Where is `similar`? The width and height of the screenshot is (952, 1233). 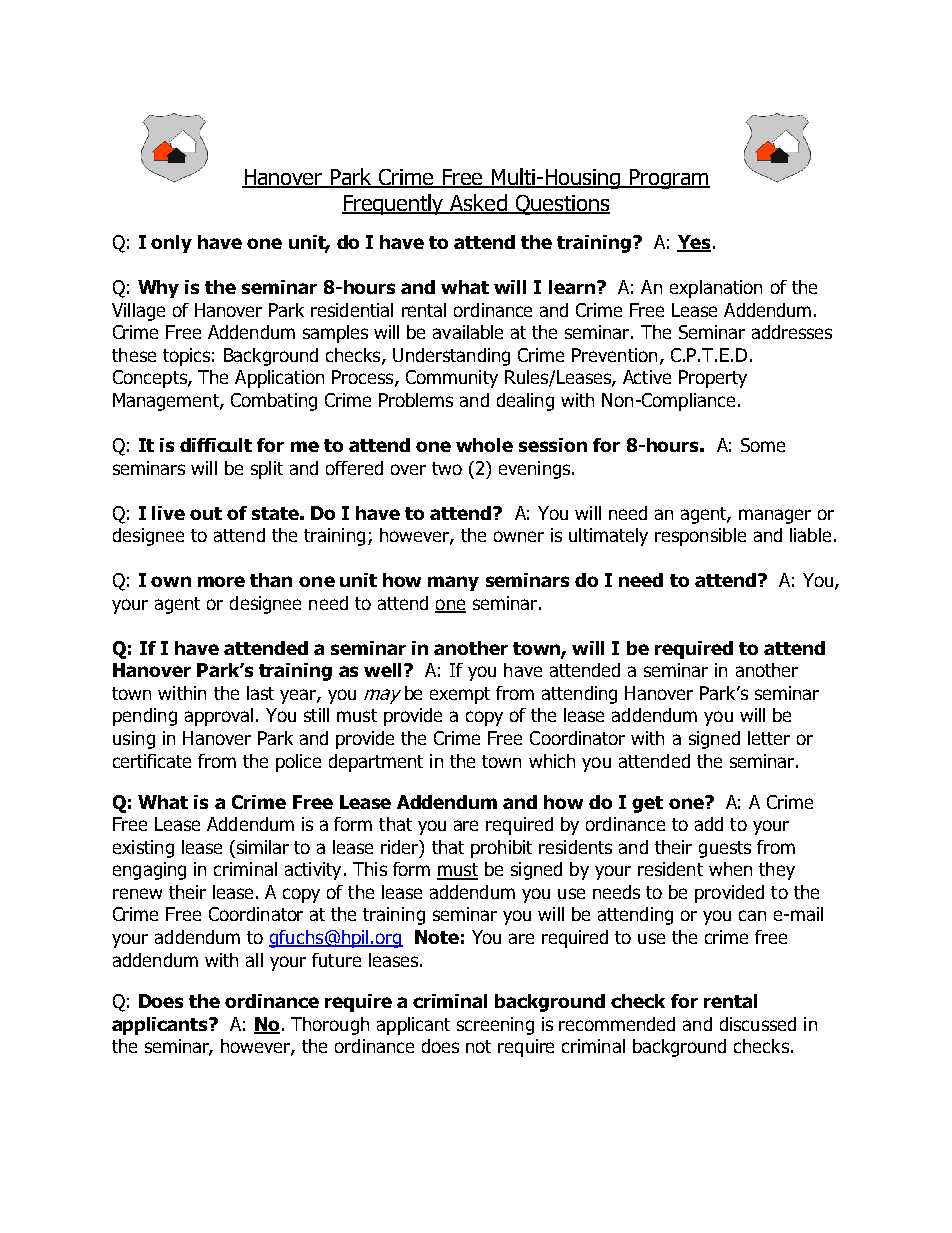
similar is located at coordinates (261, 847).
